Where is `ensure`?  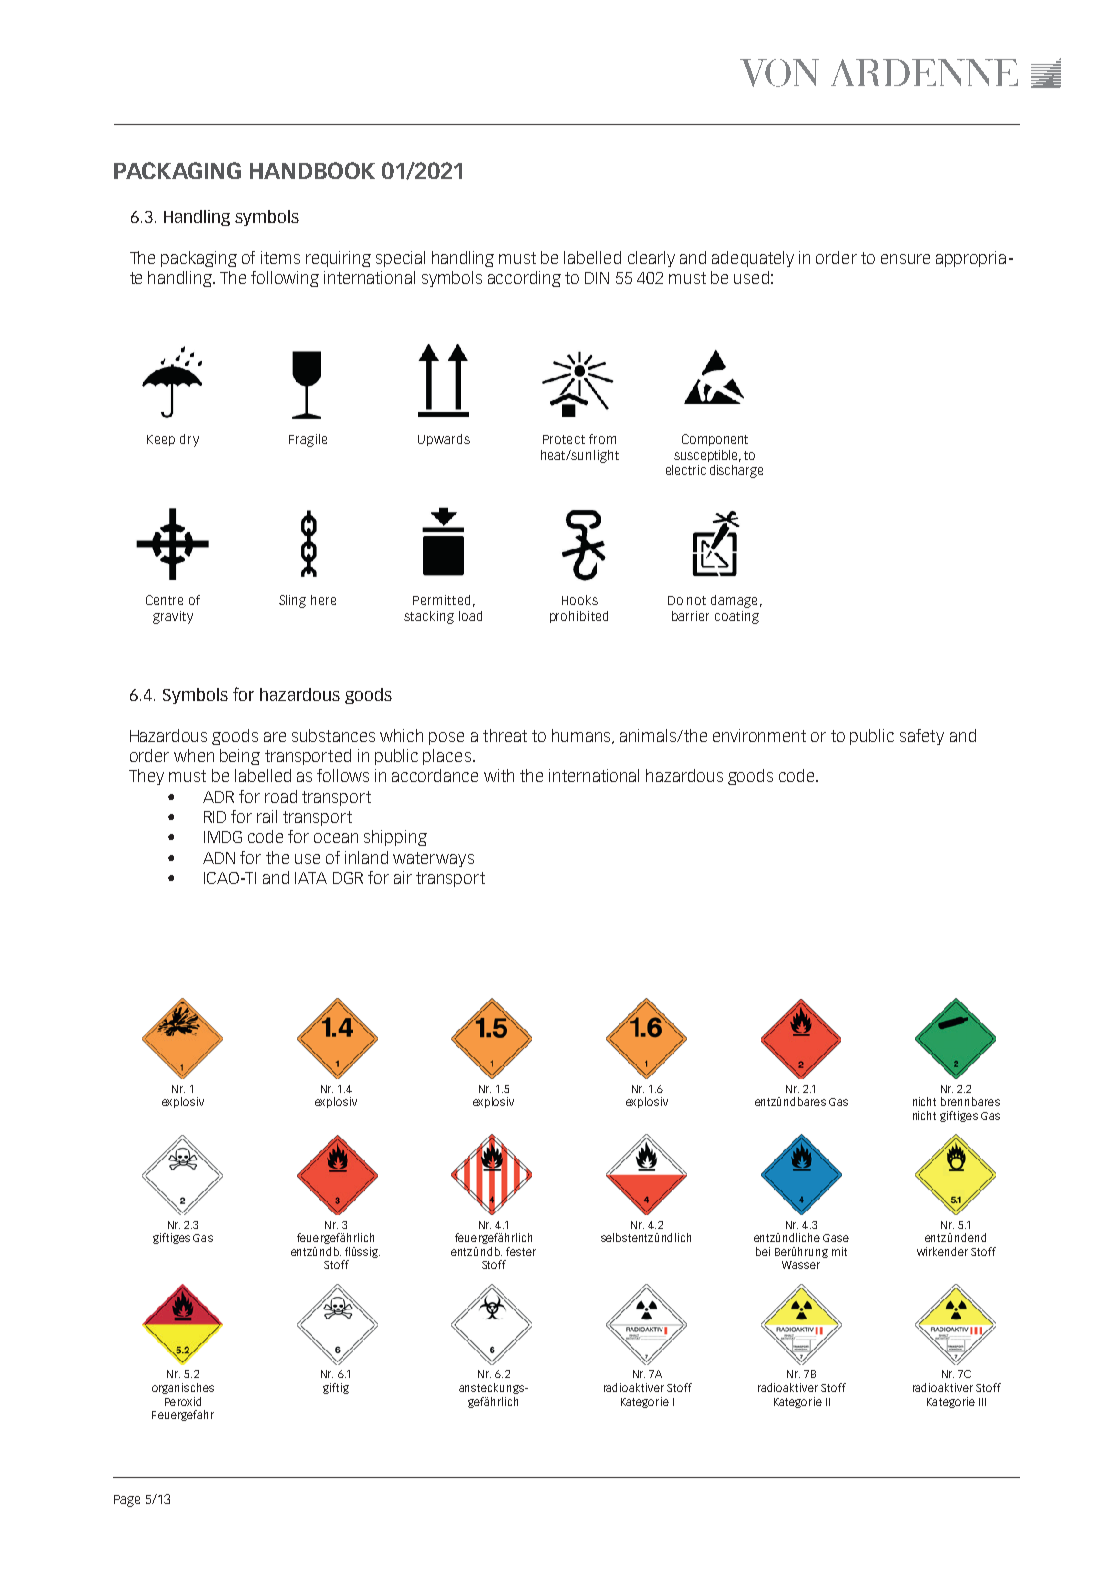 ensure is located at coordinates (905, 259).
